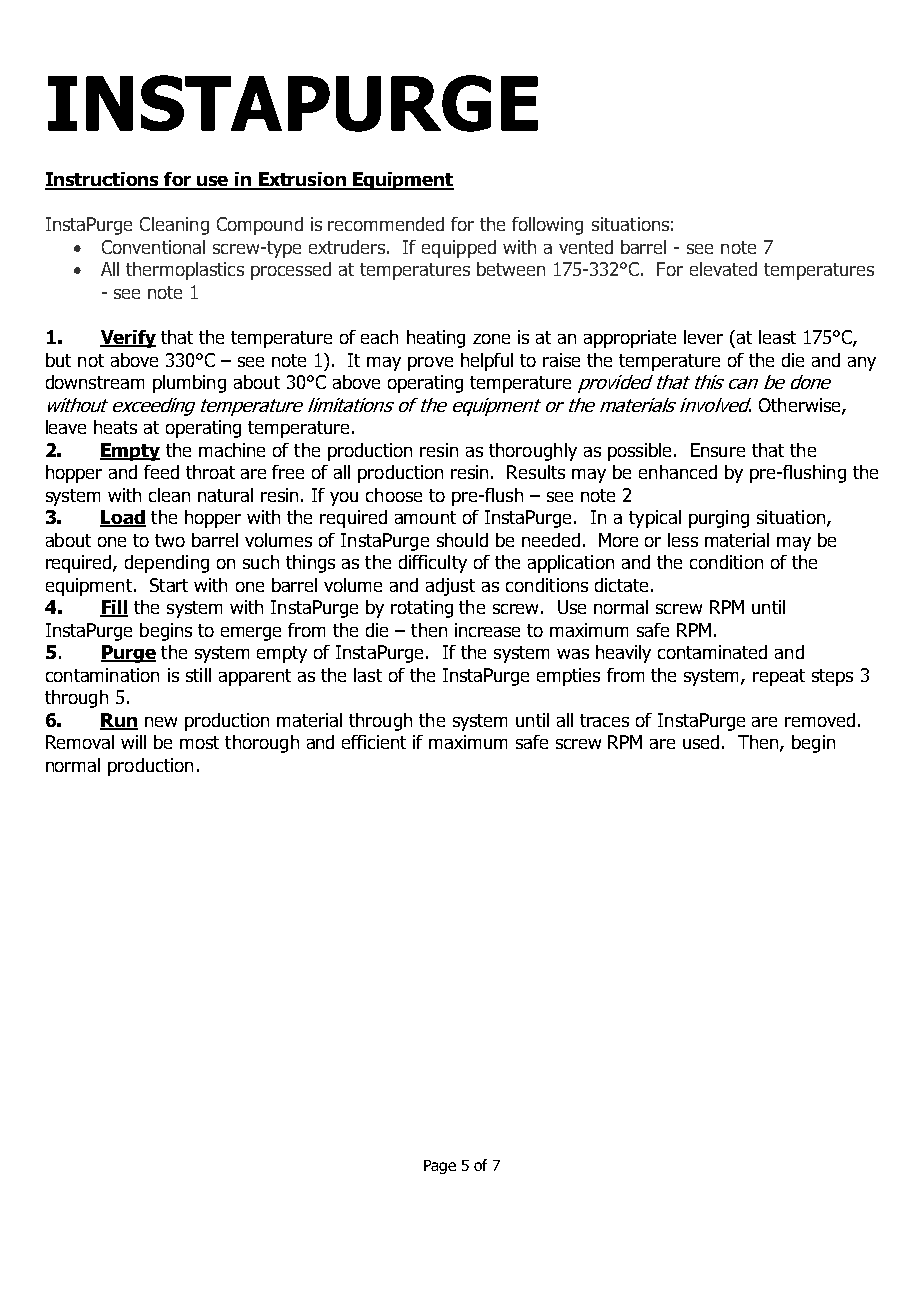 The image size is (924, 1308). I want to click on equipped, so click(459, 249).
